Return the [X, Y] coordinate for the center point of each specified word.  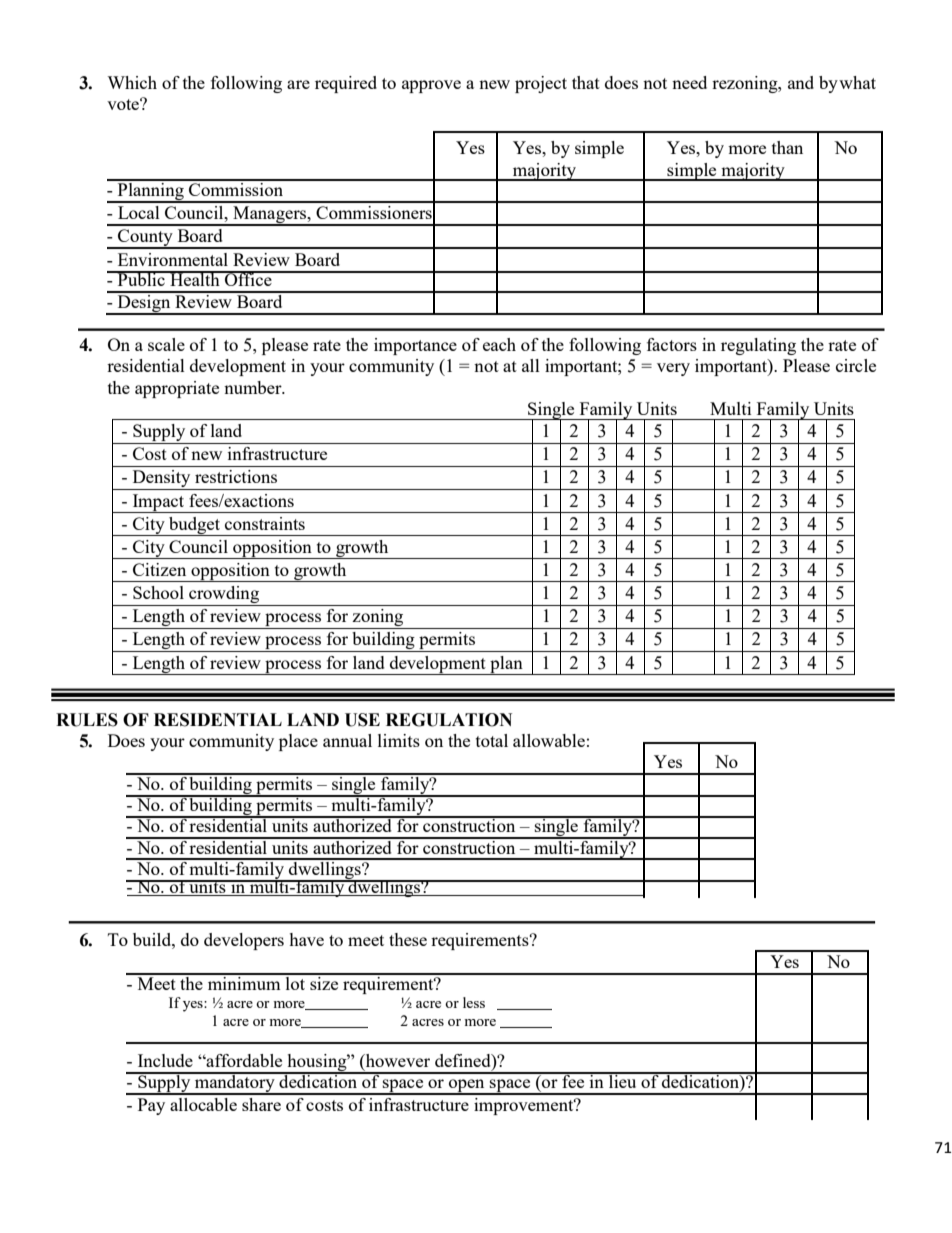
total [492, 740]
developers [244, 941]
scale [166, 344]
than [787, 147]
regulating [758, 346]
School [158, 592]
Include [165, 1060]
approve [431, 86]
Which [132, 82]
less [474, 1002]
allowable [549, 740]
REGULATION [449, 720]
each [499, 344]
